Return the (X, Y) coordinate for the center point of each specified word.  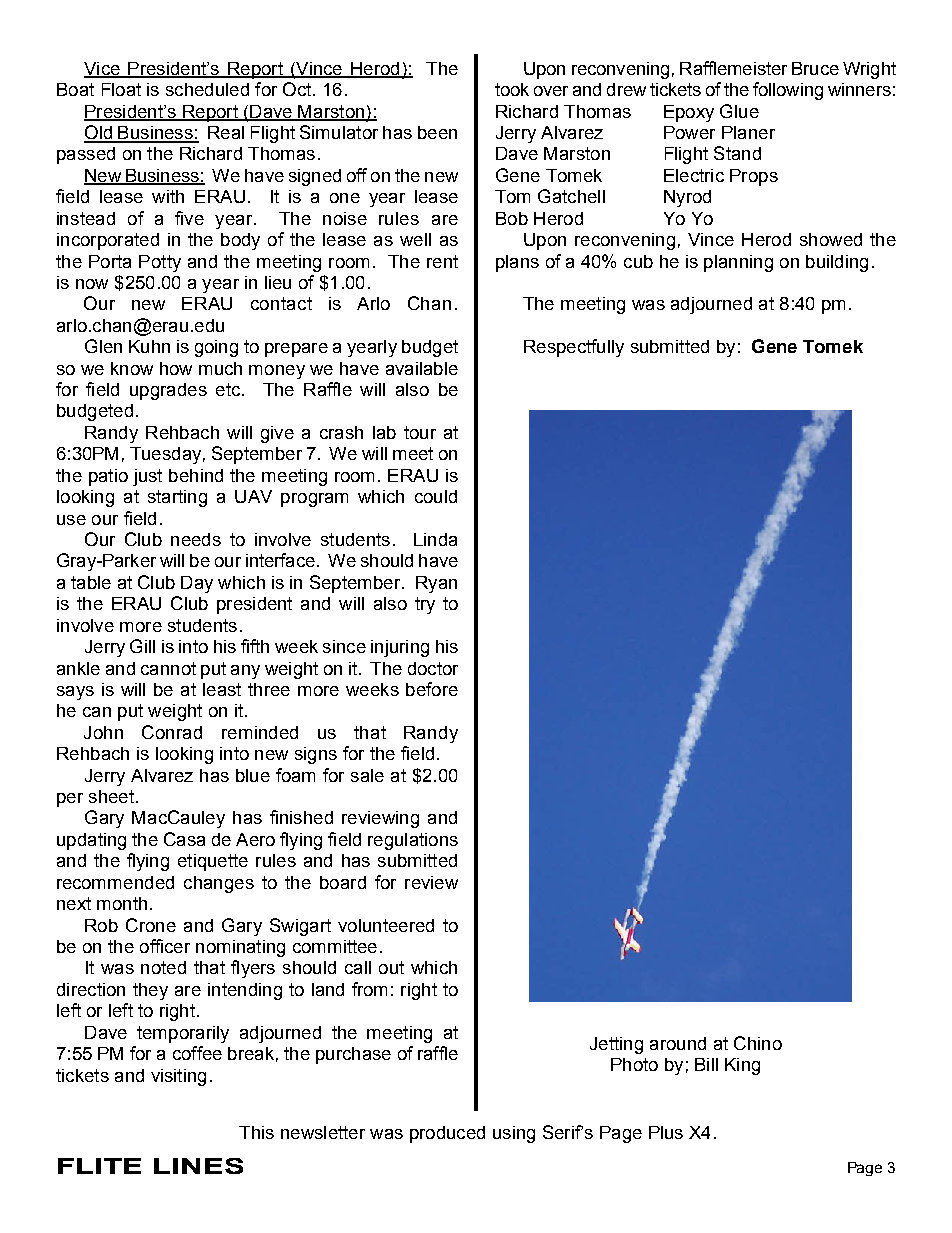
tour (420, 432)
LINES (198, 1166)
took (512, 89)
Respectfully (574, 348)
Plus (666, 1132)
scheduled (207, 89)
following (788, 91)
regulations (413, 841)
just (147, 477)
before (432, 689)
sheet (111, 796)
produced (447, 1134)
